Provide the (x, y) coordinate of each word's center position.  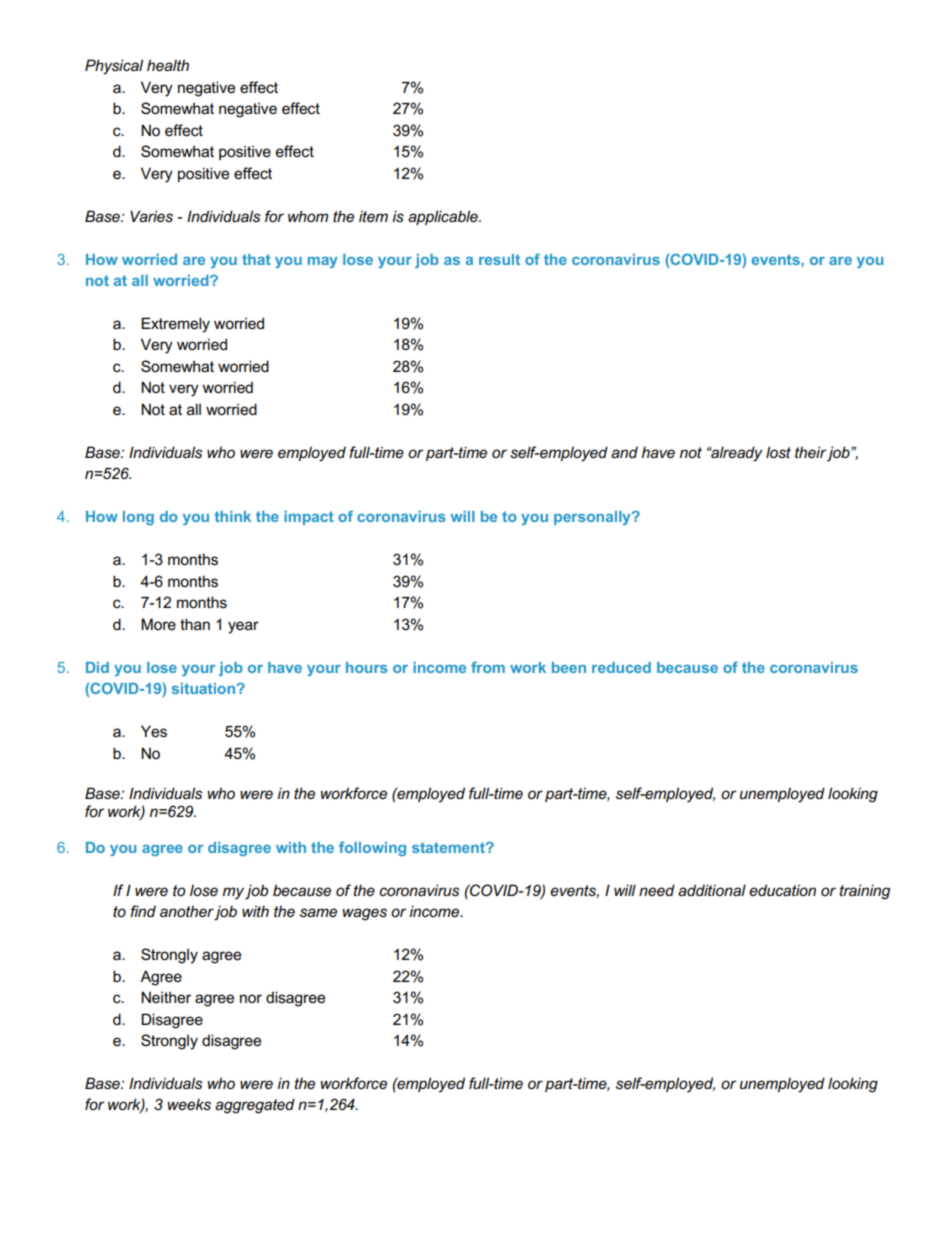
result (499, 259)
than (195, 624)
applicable (444, 217)
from (488, 667)
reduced (621, 667)
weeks (189, 1104)
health (168, 65)
